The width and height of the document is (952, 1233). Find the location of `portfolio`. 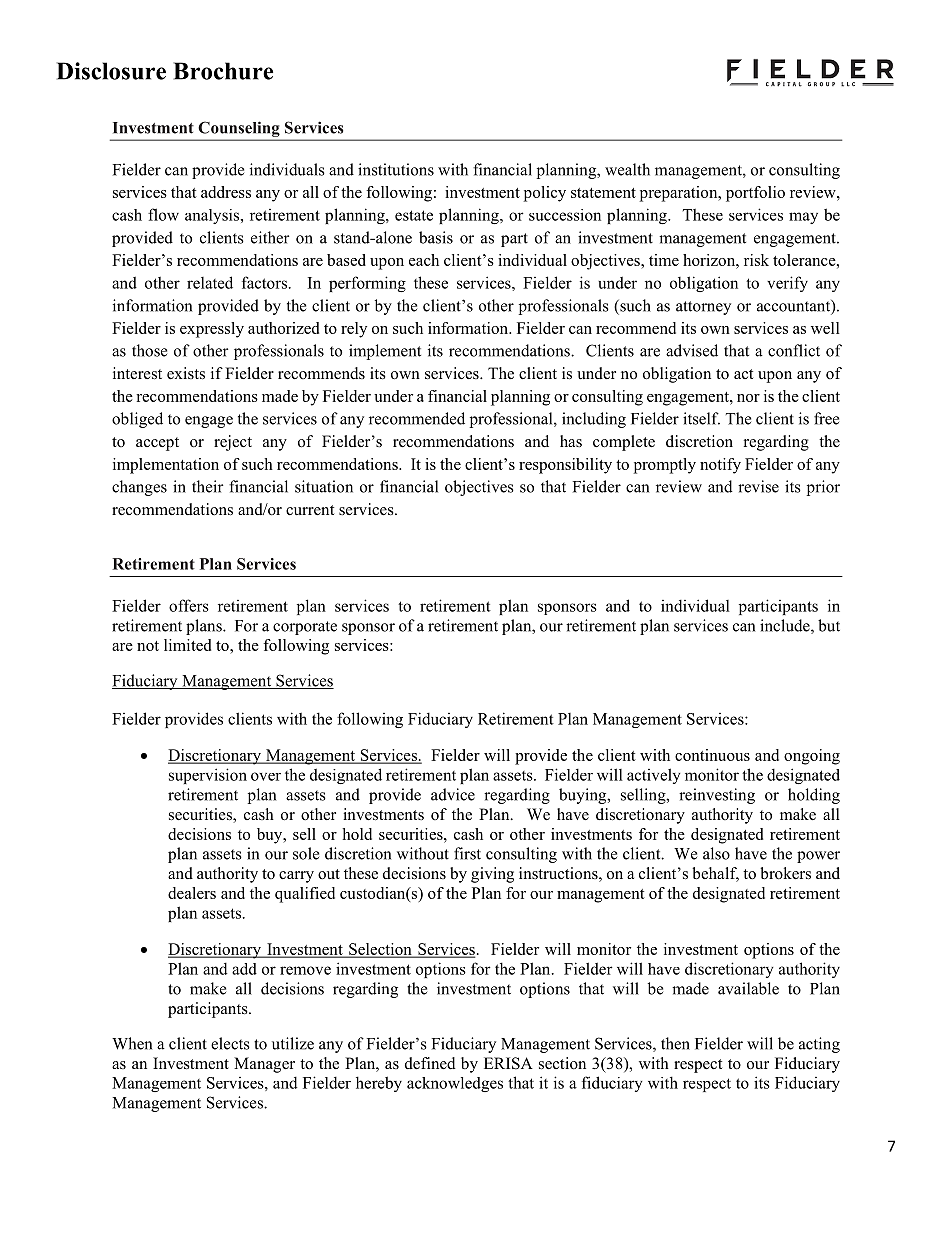

portfolio is located at coordinates (755, 194).
